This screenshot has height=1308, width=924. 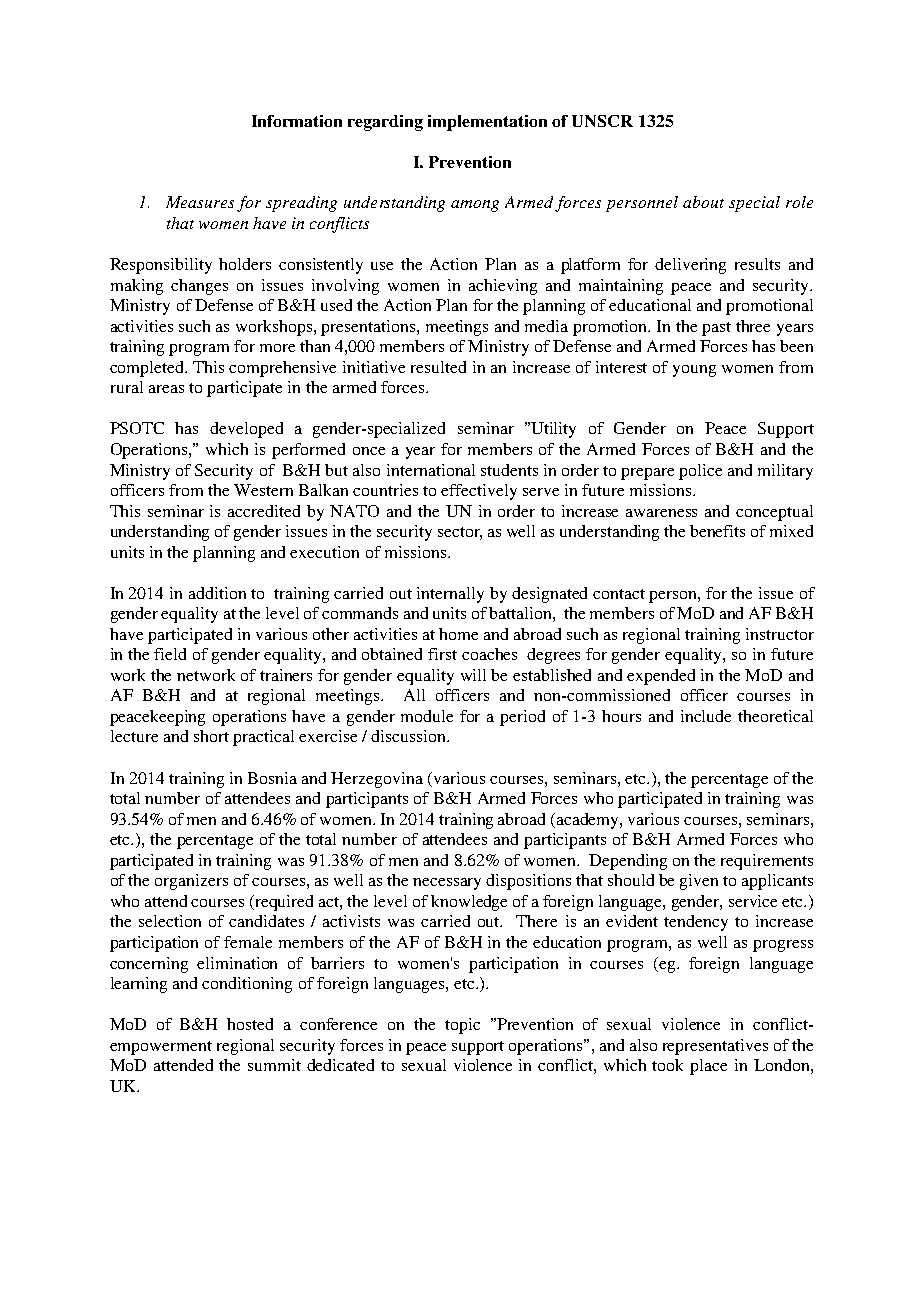 I want to click on Measures, so click(x=200, y=202).
